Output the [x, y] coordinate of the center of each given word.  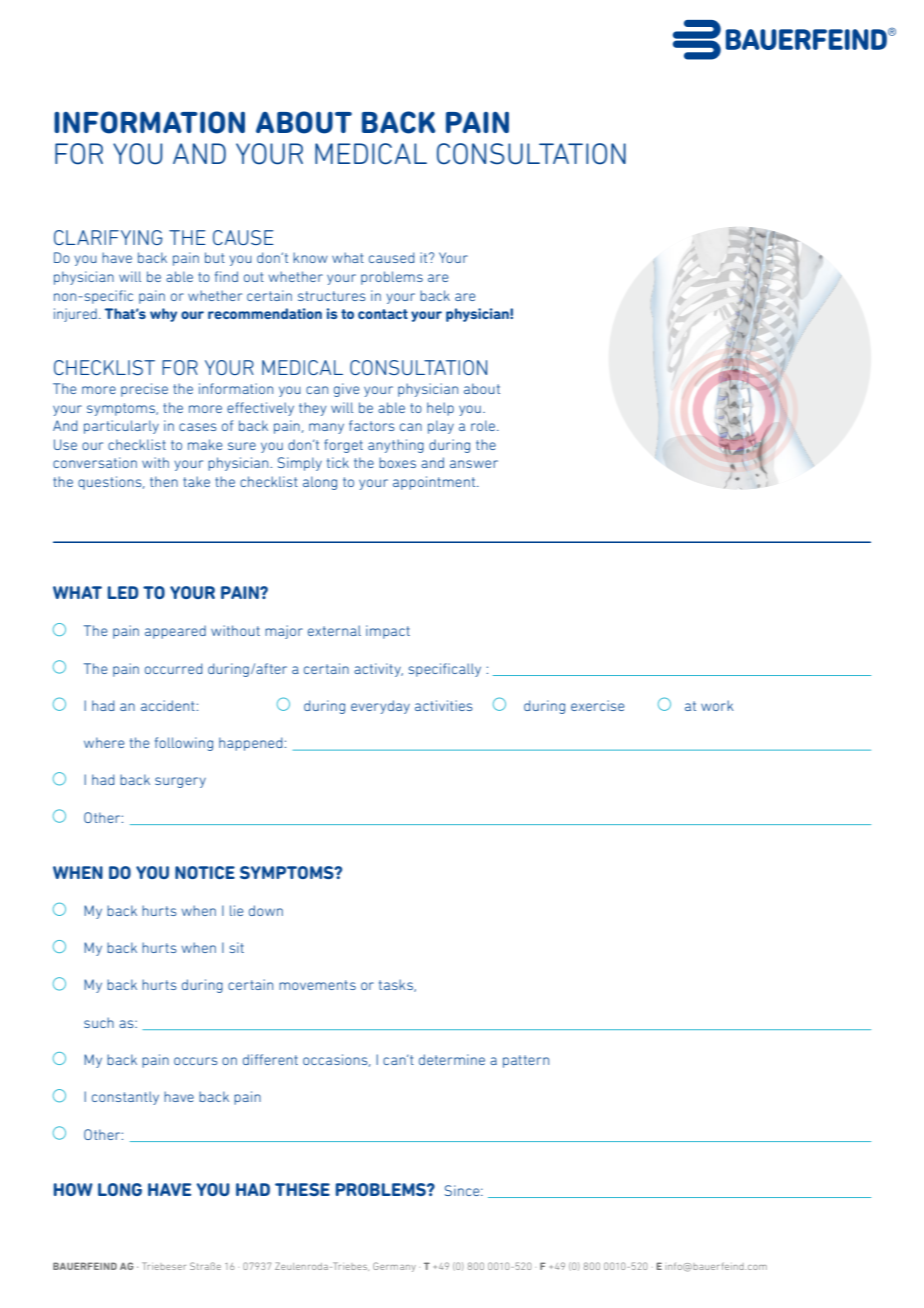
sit [237, 947]
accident [168, 705]
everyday [380, 707]
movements [317, 985]
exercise [598, 705]
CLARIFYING [108, 237]
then [164, 481]
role [484, 425]
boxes [397, 462]
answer [474, 464]
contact [383, 314]
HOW [73, 1189]
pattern [526, 1061]
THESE [302, 1189]
